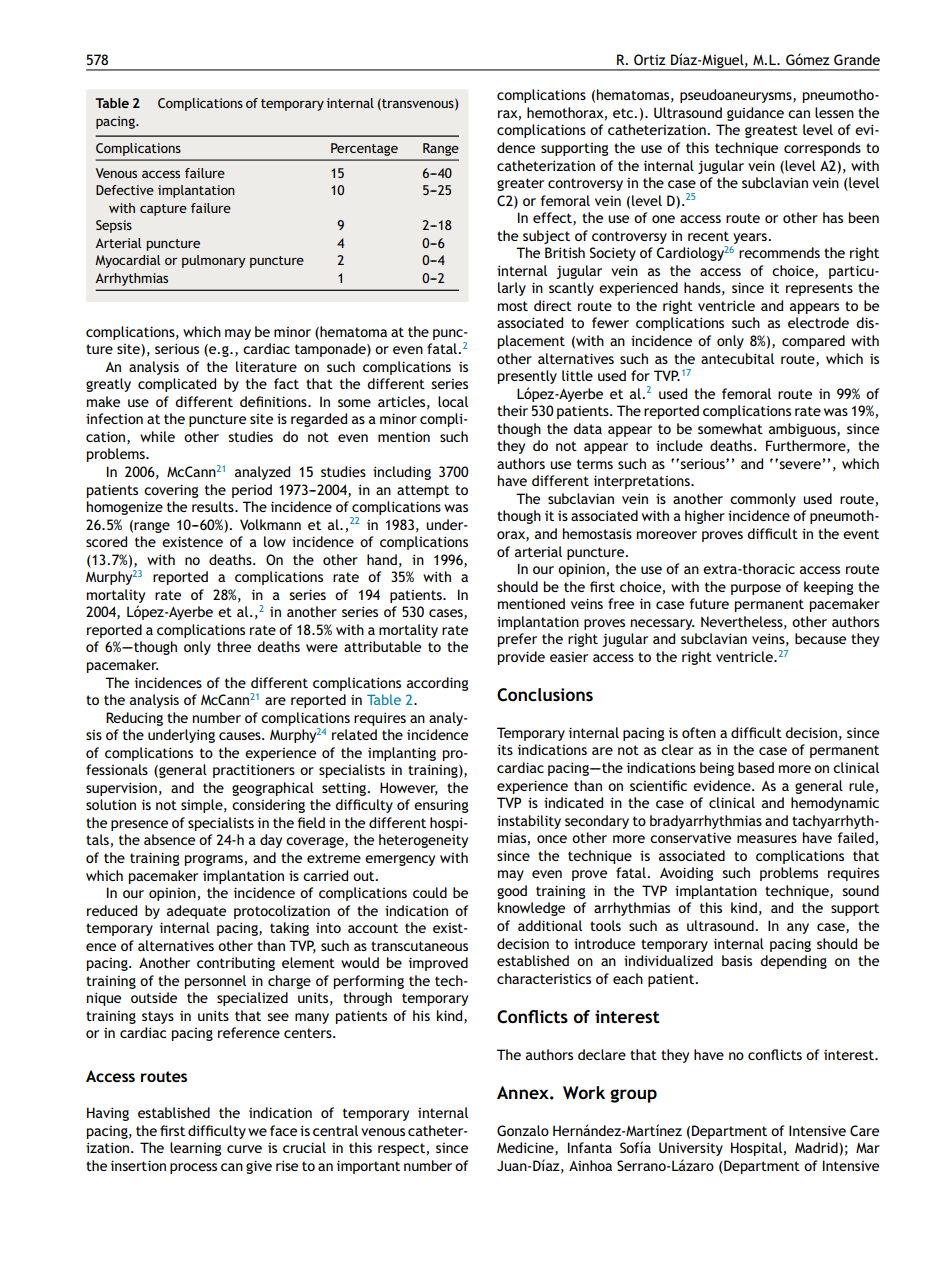 This screenshot has width=952, height=1271. What do you see at coordinates (214, 506) in the screenshot?
I see `results` at bounding box center [214, 506].
